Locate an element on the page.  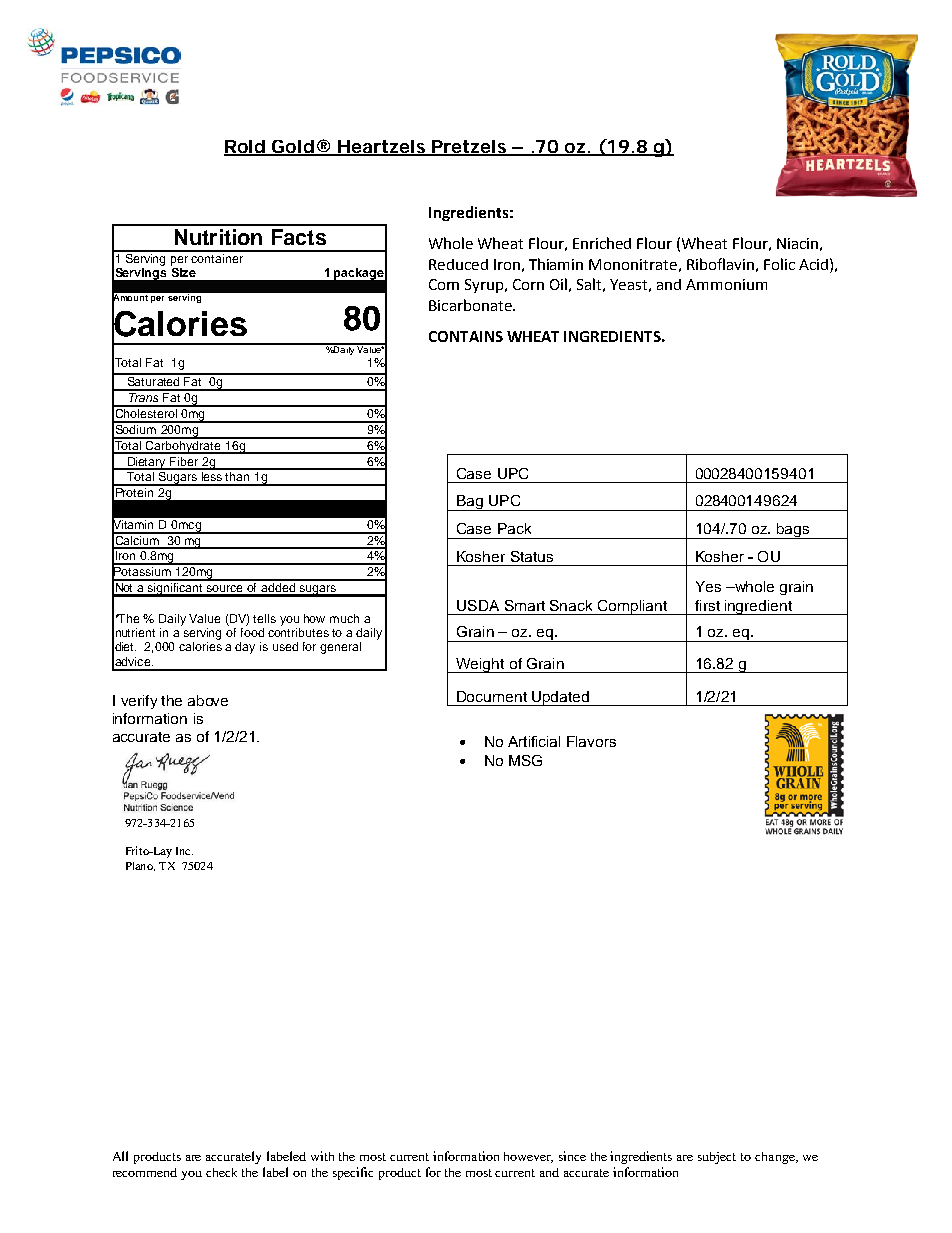
Weight is located at coordinates (480, 665).
